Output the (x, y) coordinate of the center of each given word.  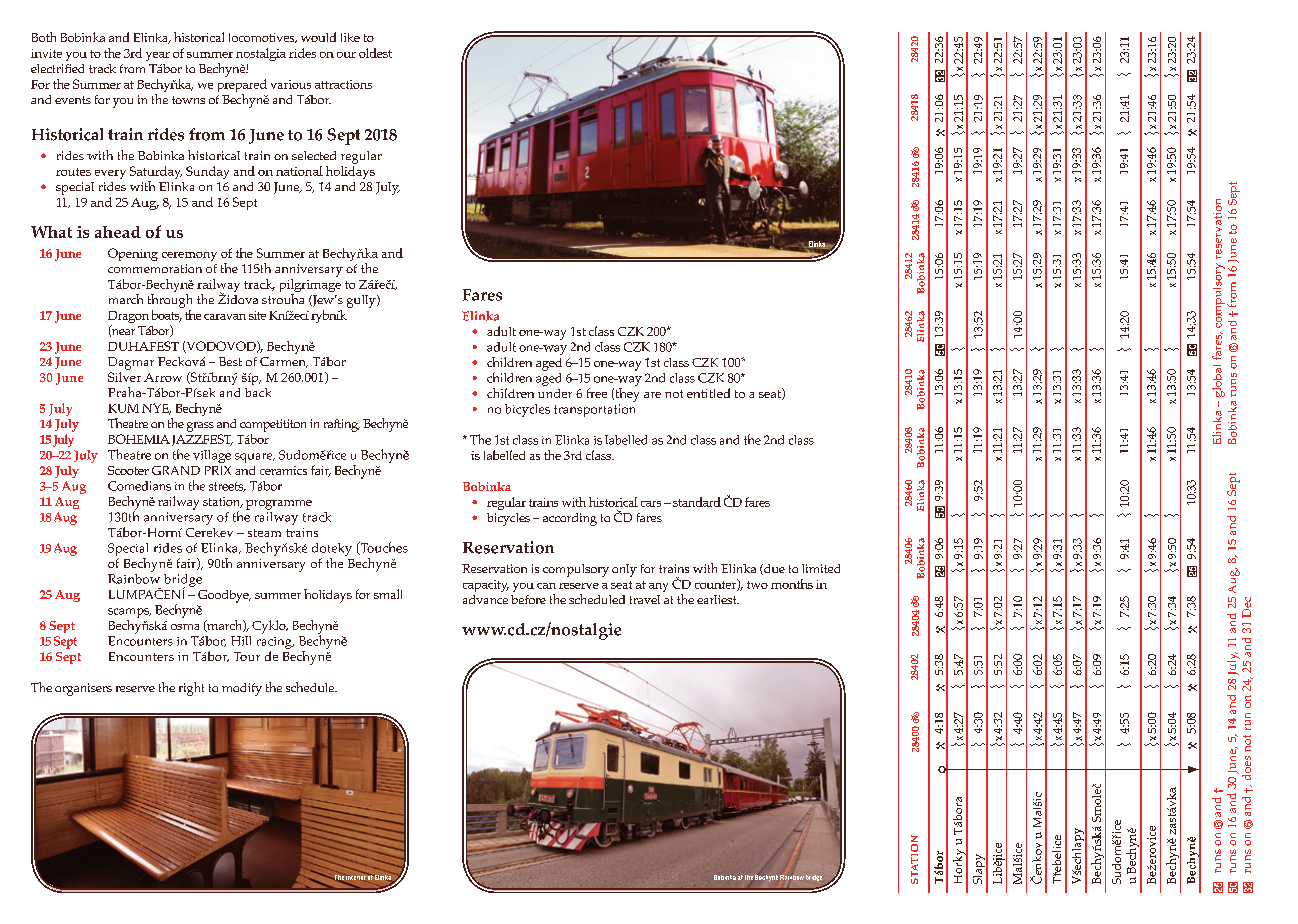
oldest (375, 53)
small (388, 594)
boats (167, 316)
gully (362, 301)
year (158, 56)
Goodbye (224, 596)
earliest (718, 599)
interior (356, 877)
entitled (708, 393)
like (350, 37)
